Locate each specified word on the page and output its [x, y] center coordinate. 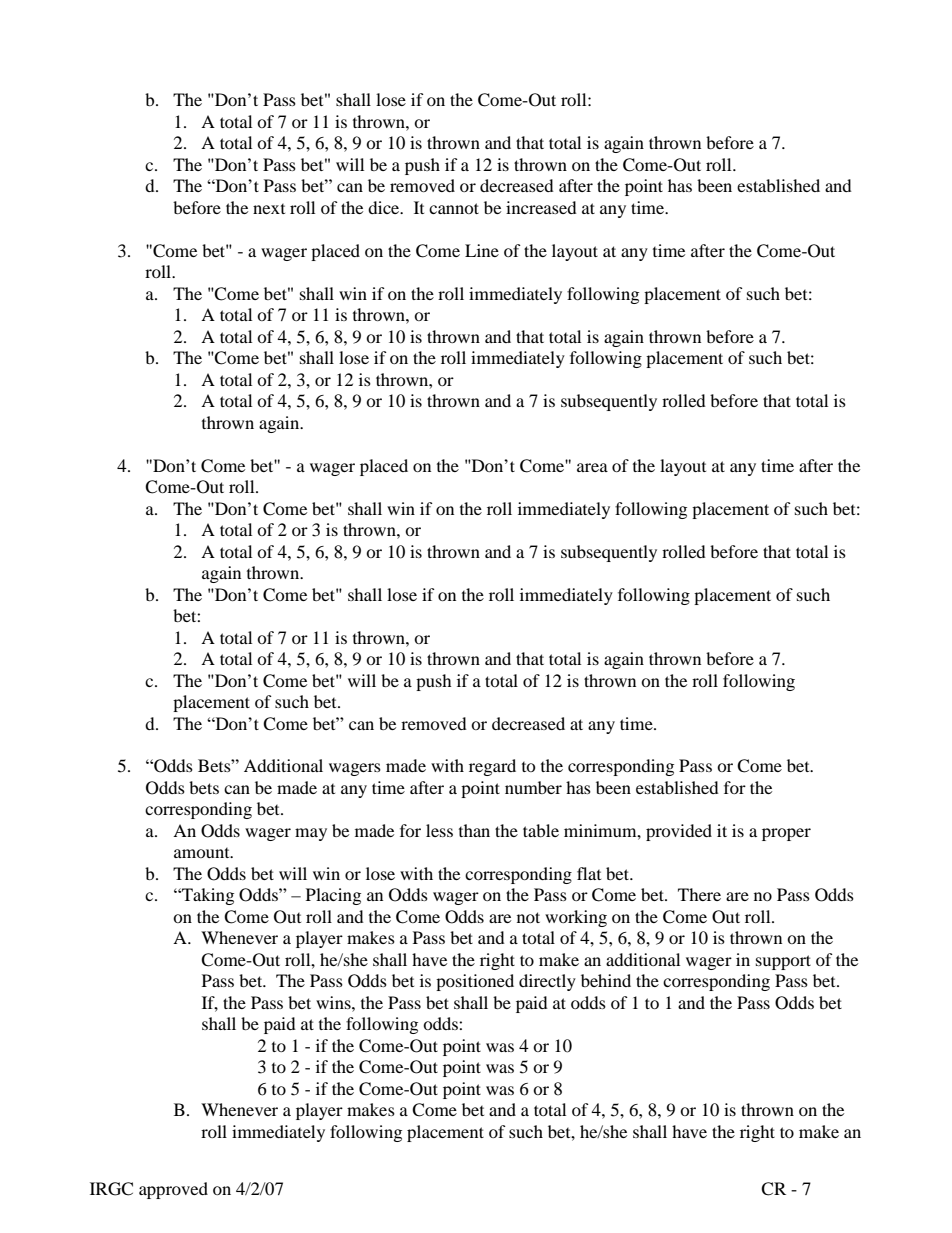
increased [541, 207]
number [533, 787]
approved [173, 1190]
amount [203, 853]
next [269, 209]
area [592, 467]
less [439, 830]
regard [492, 767]
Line [482, 250]
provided [679, 832]
